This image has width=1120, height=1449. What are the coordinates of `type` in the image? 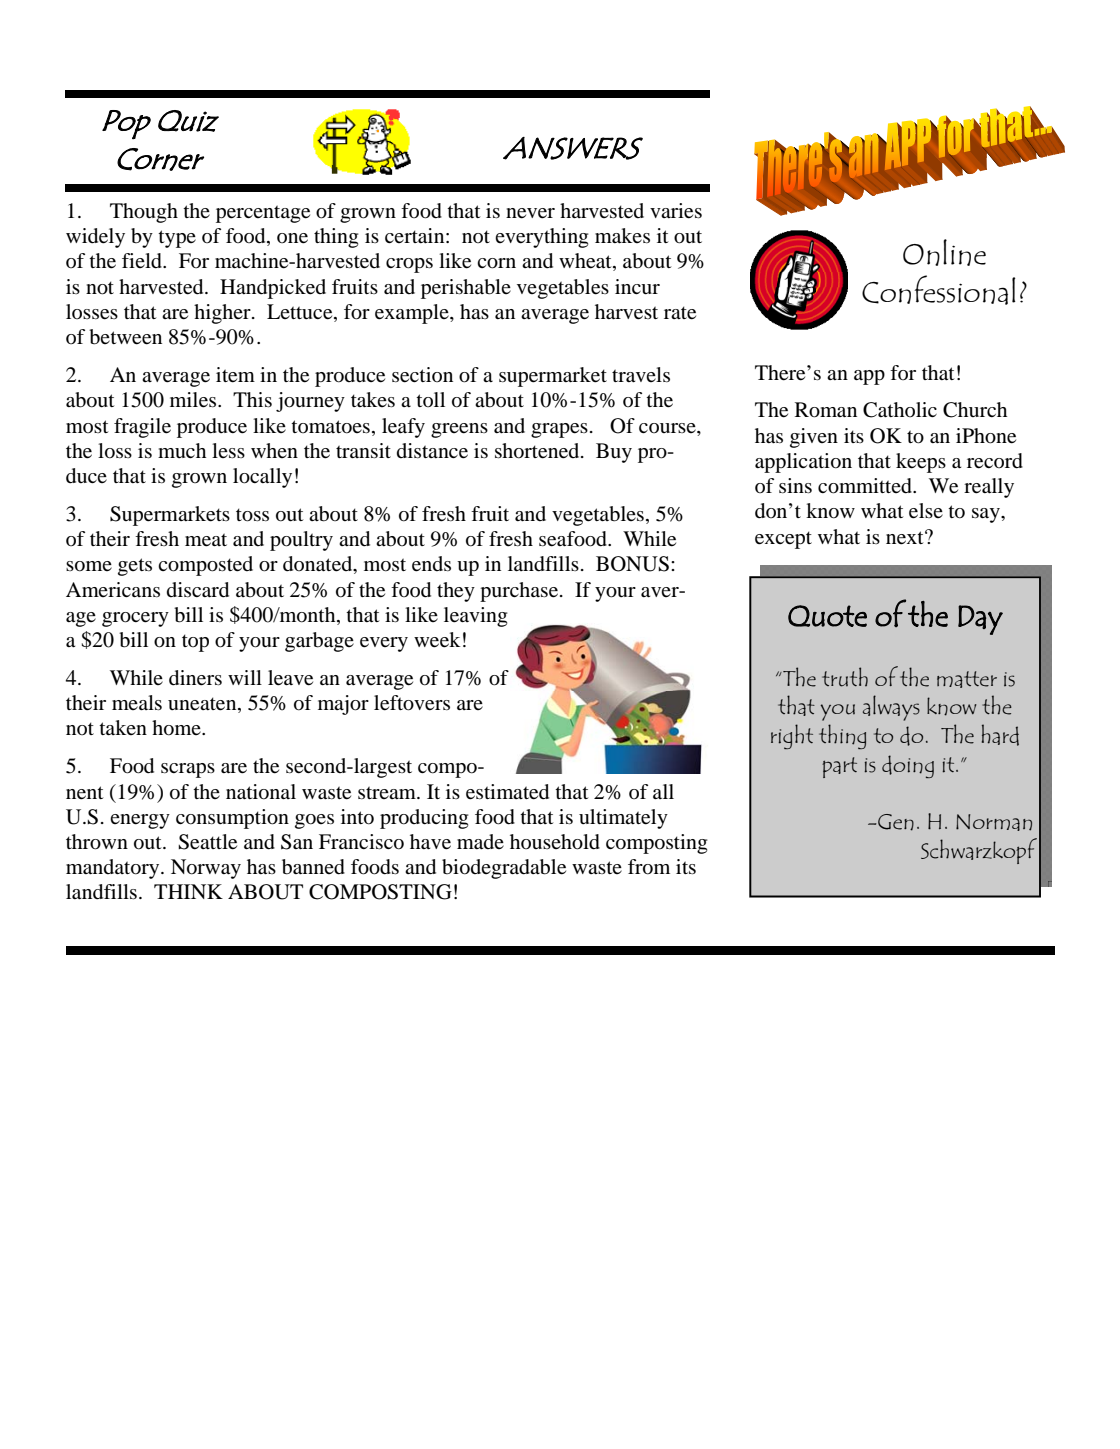 It's located at (177, 239).
